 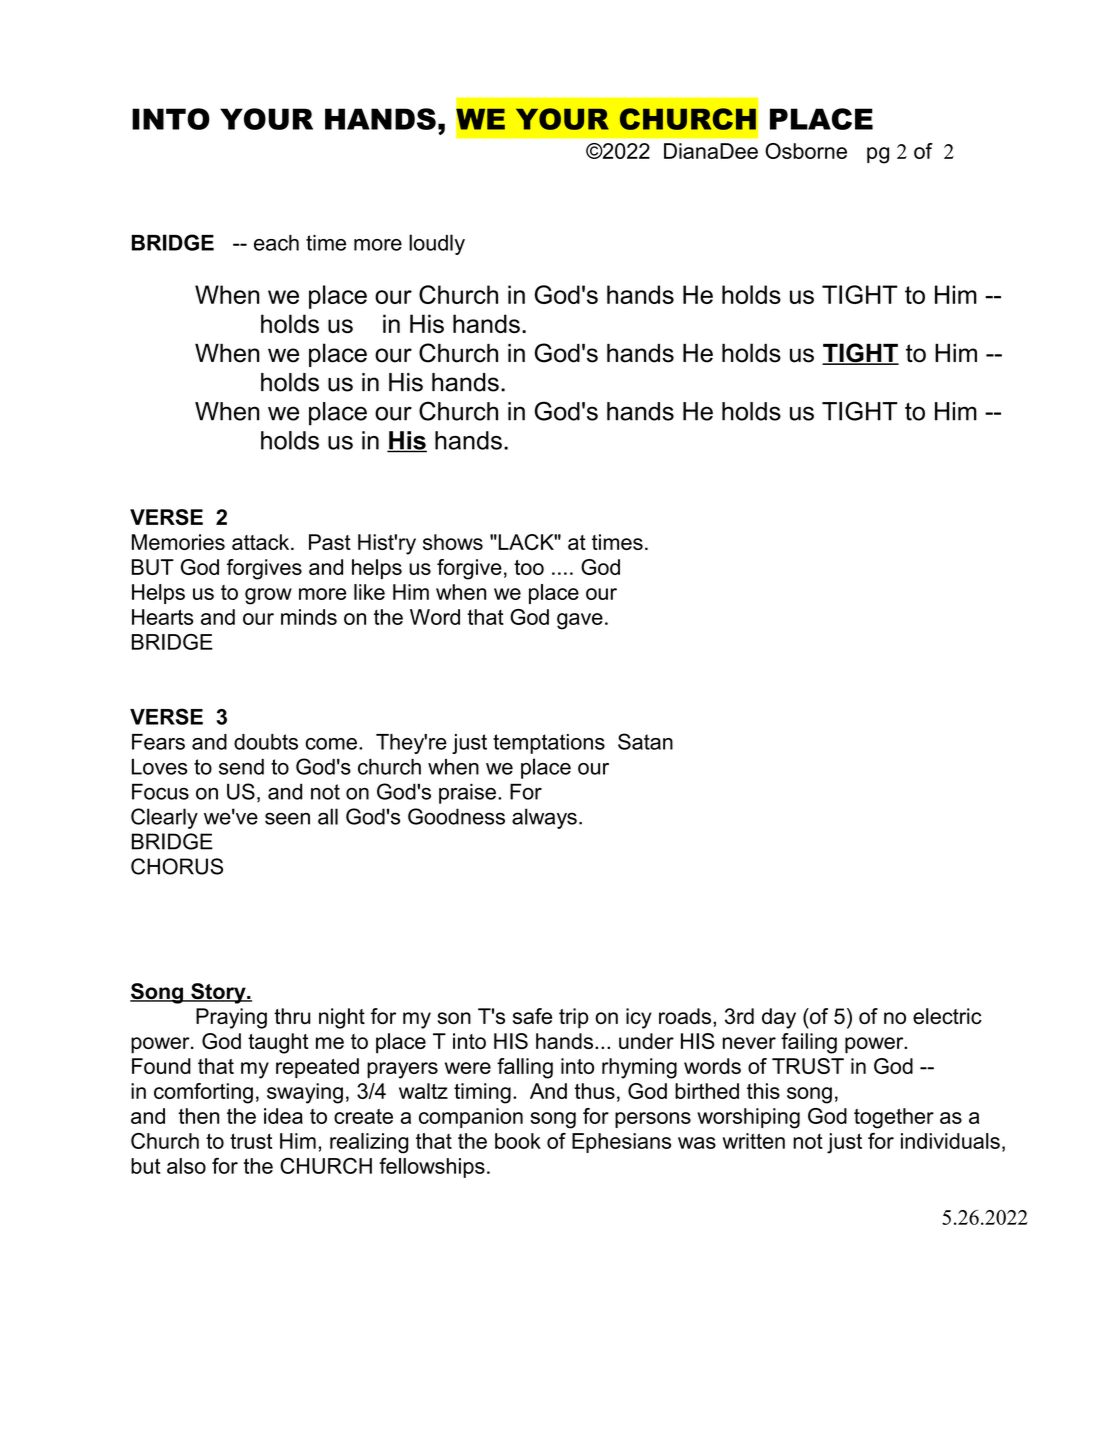 What do you see at coordinates (529, 567) in the image?
I see `too` at bounding box center [529, 567].
